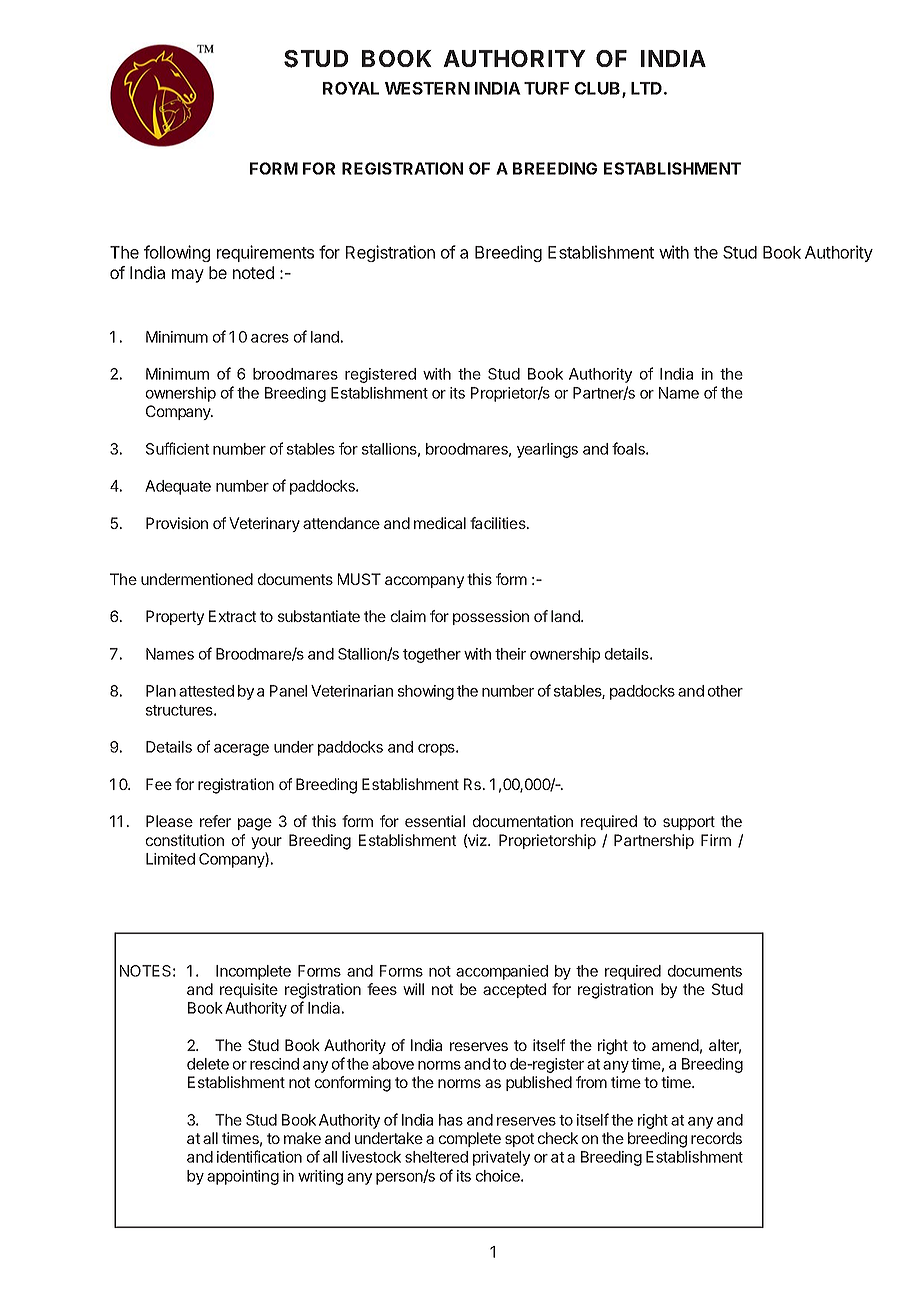  What do you see at coordinates (177, 448) in the screenshot?
I see `Sufficient` at bounding box center [177, 448].
